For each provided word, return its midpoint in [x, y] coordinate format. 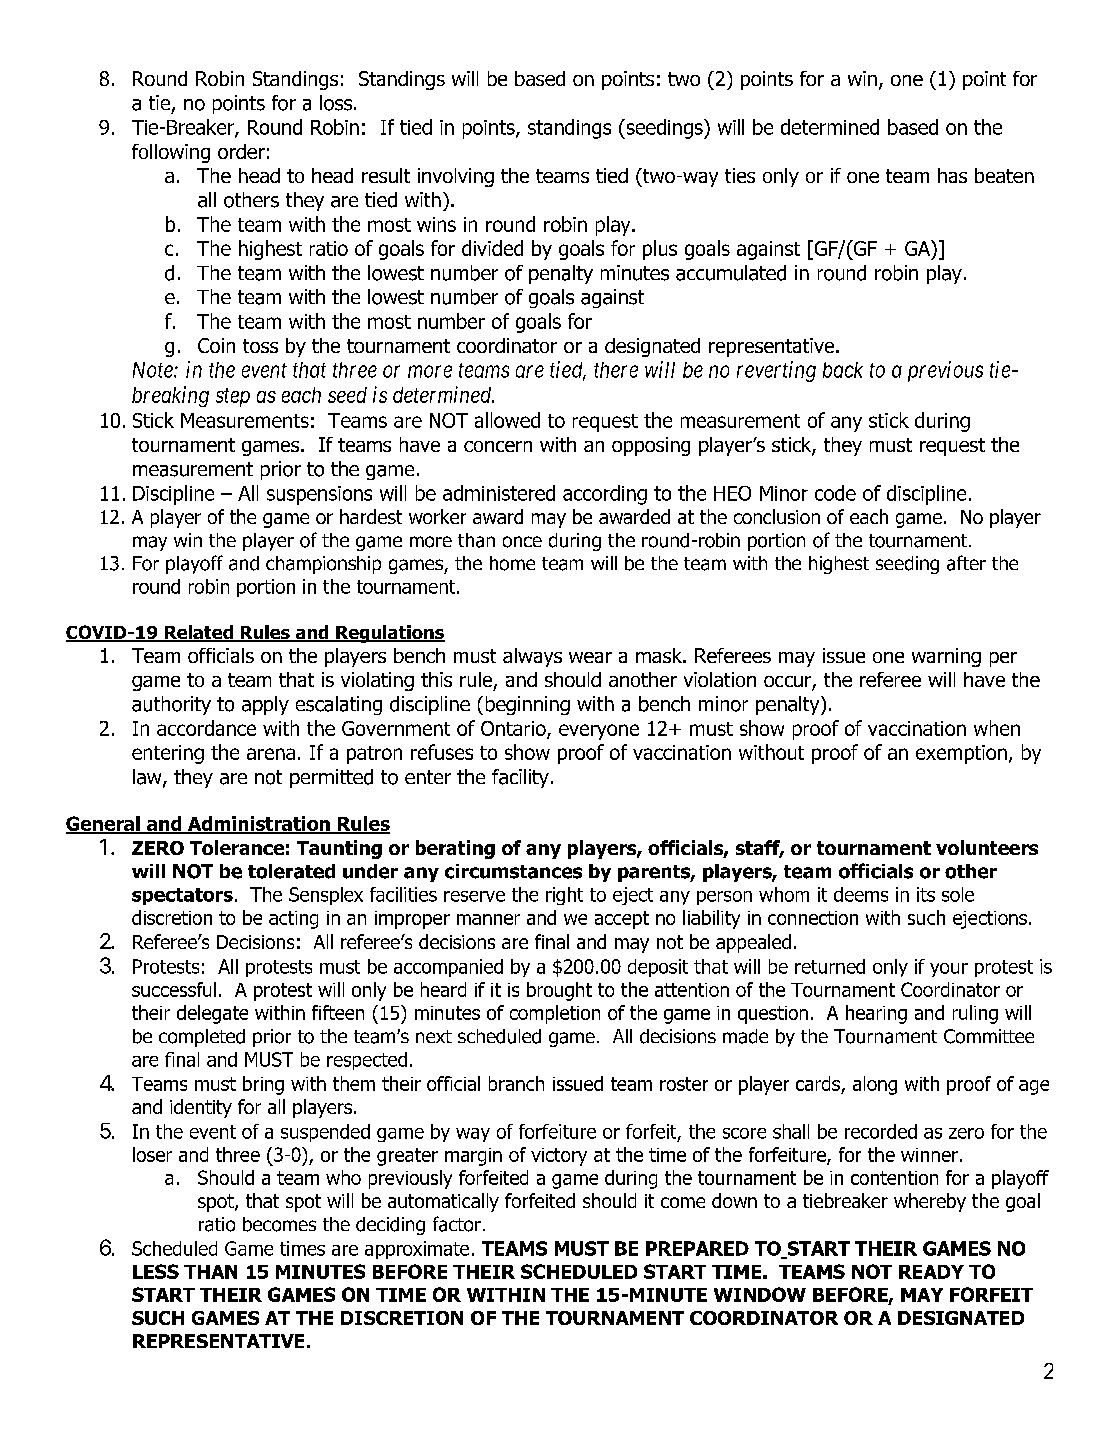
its [926, 894]
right [564, 896]
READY [931, 1272]
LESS [156, 1271]
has [952, 175]
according [605, 495]
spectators [182, 896]
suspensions [319, 495]
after [966, 563]
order [241, 151]
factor [457, 1224]
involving [456, 177]
